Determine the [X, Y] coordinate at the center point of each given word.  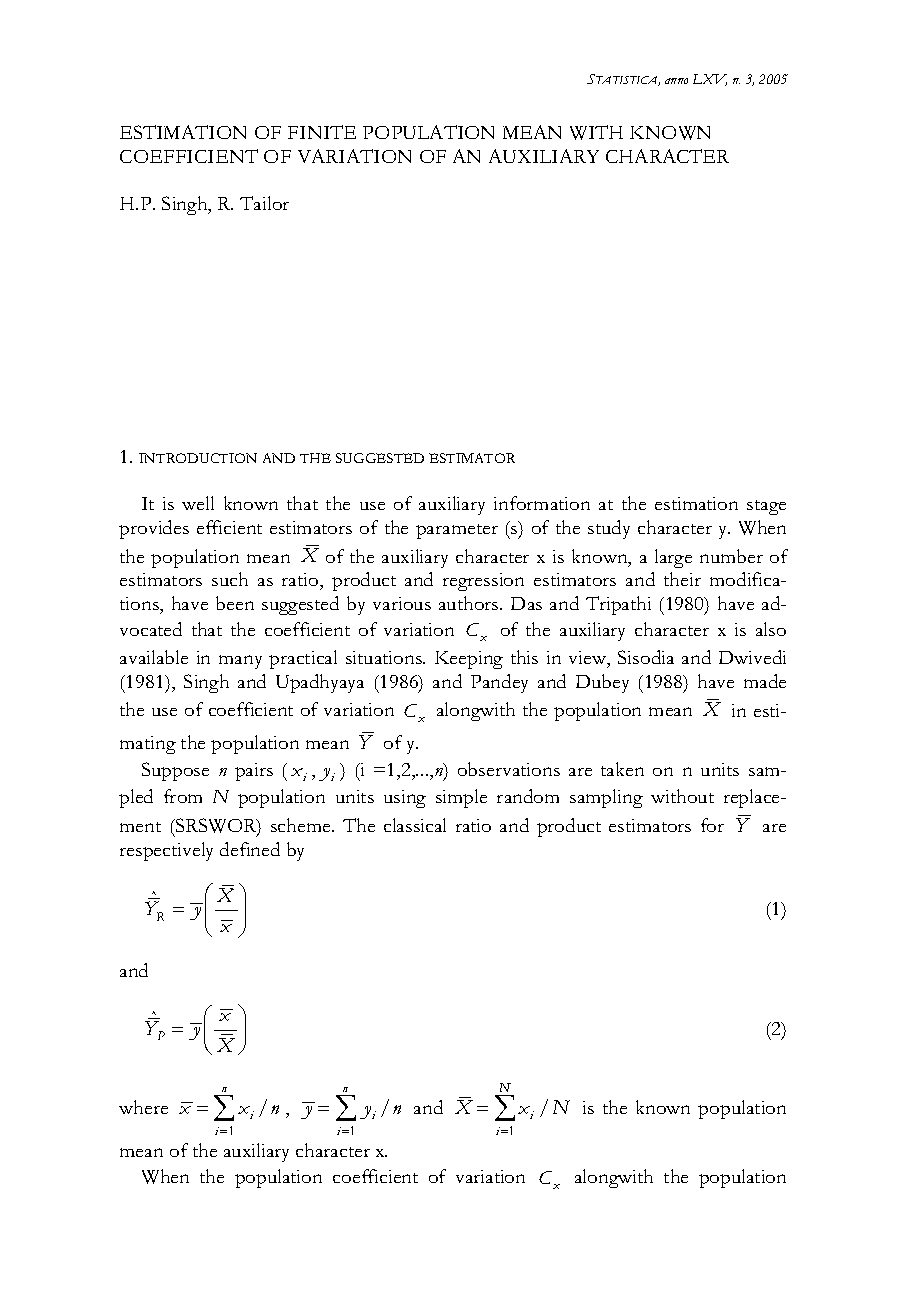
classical [415, 825]
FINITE [322, 132]
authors [470, 603]
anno [676, 81]
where [143, 1107]
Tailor [264, 203]
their [682, 579]
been [235, 603]
